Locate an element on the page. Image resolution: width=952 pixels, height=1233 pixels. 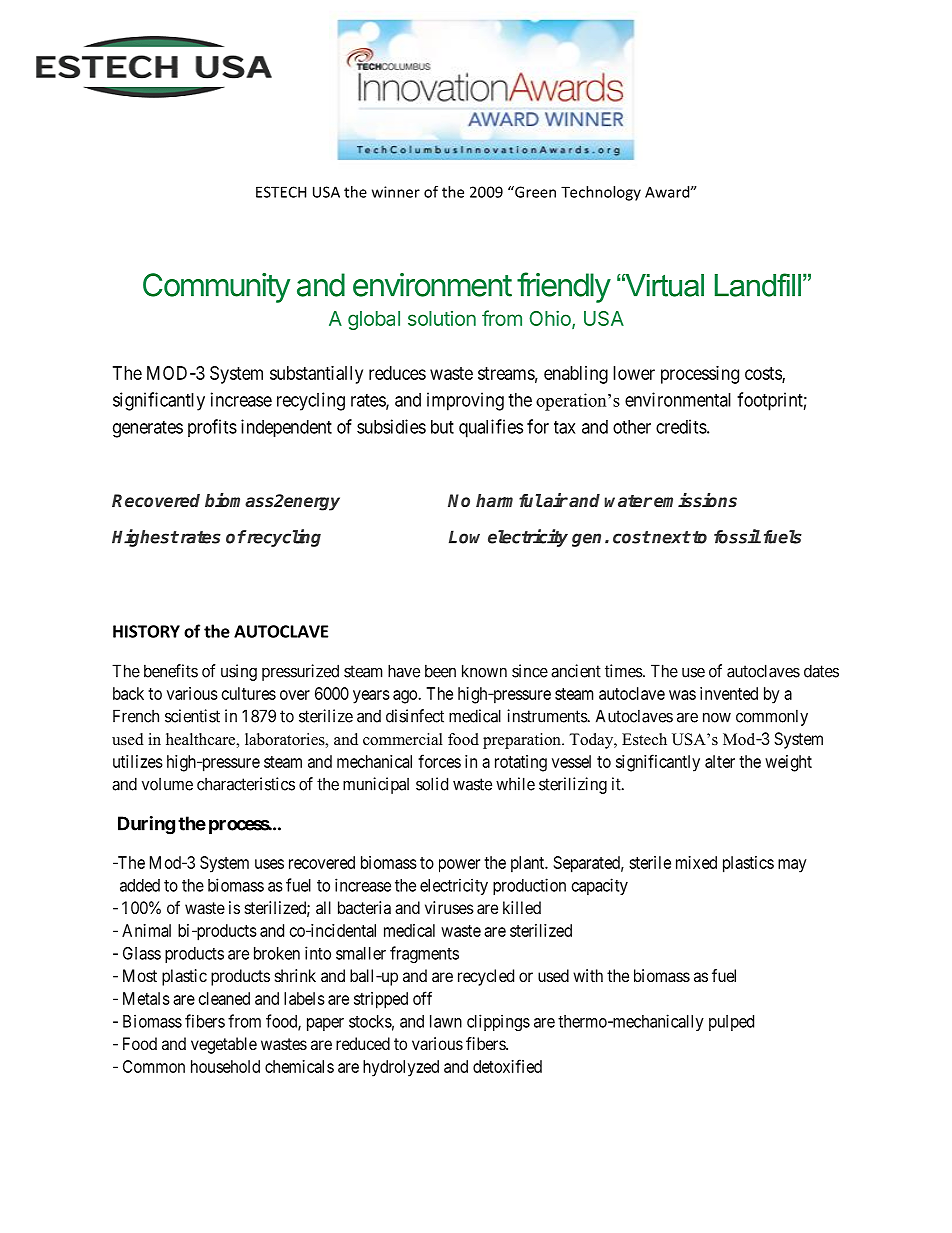
credits is located at coordinates (681, 426).
